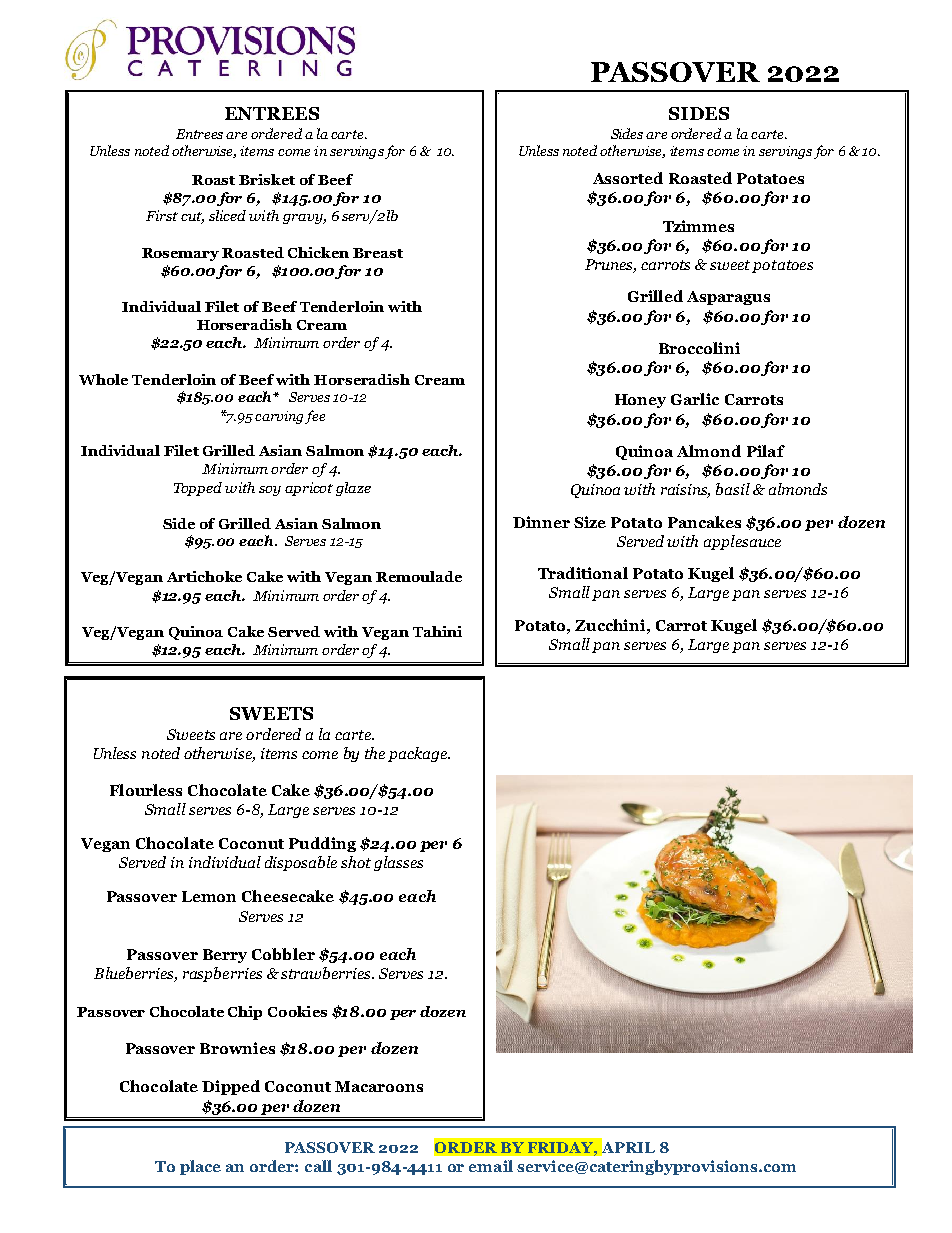  Describe the element at coordinates (583, 573) in the screenshot. I see `Traditional` at that location.
